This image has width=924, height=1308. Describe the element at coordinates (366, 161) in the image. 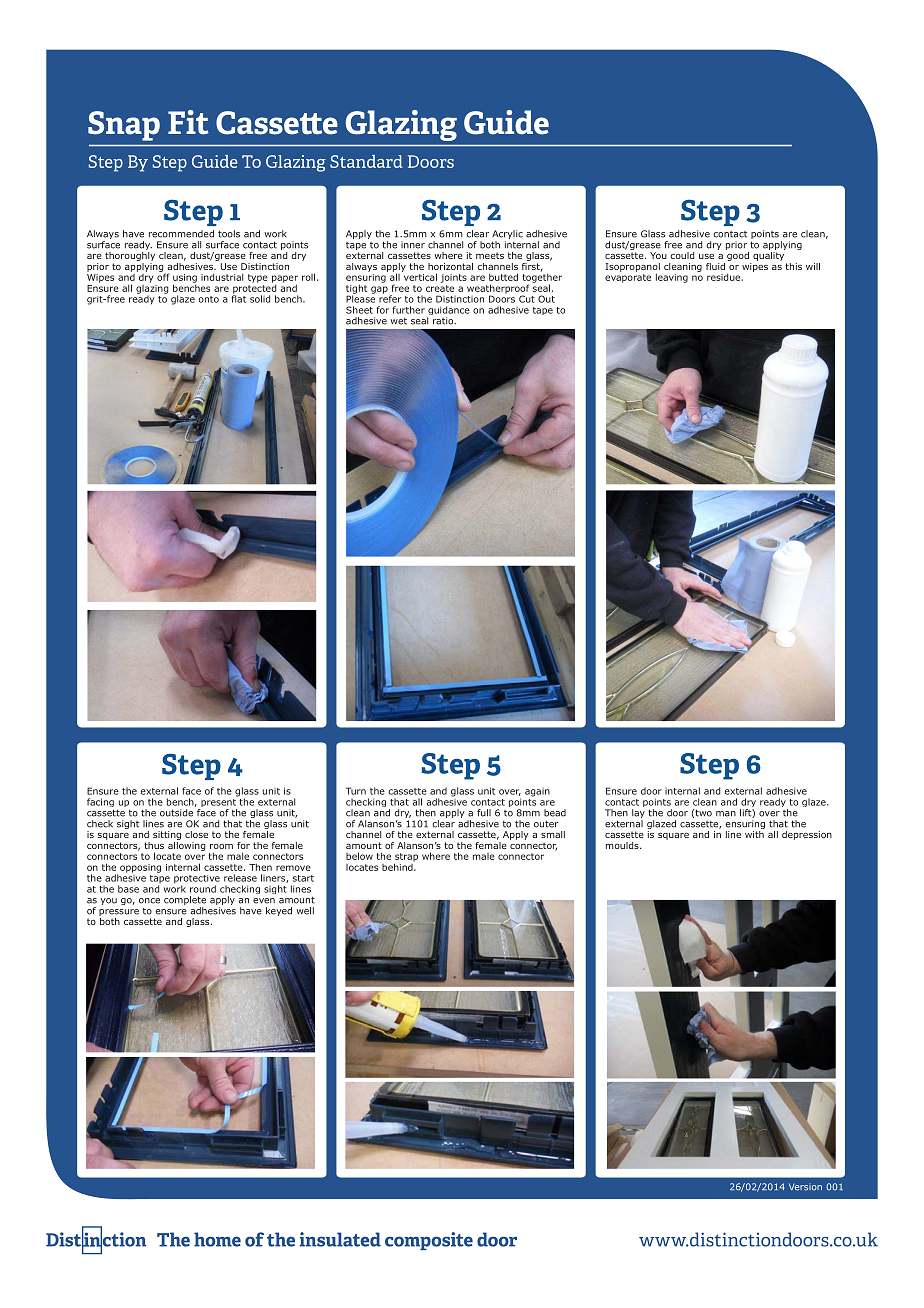

I see `Standard` at that location.
